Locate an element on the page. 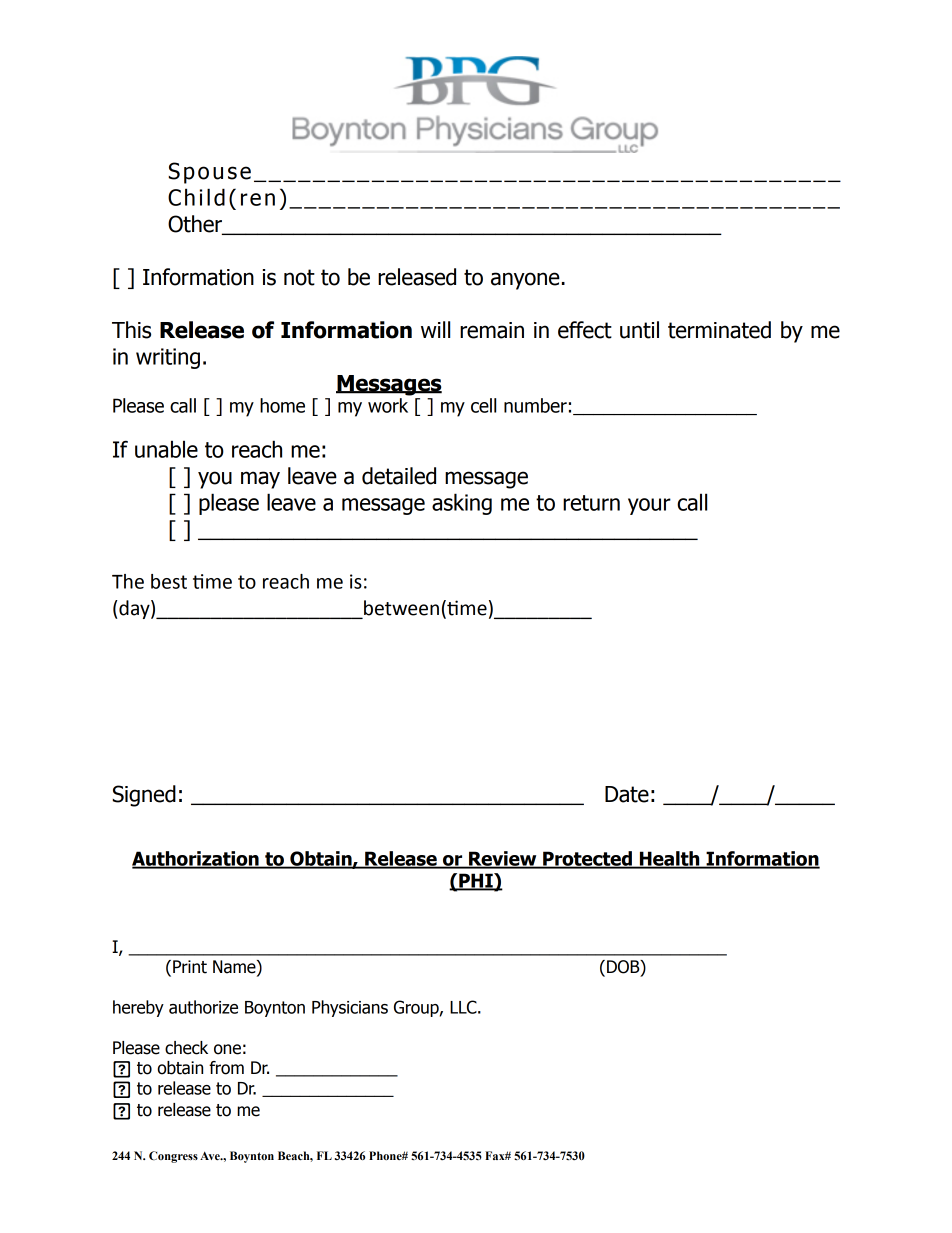 The width and height of the document is (952, 1233). This is located at coordinates (131, 330).
